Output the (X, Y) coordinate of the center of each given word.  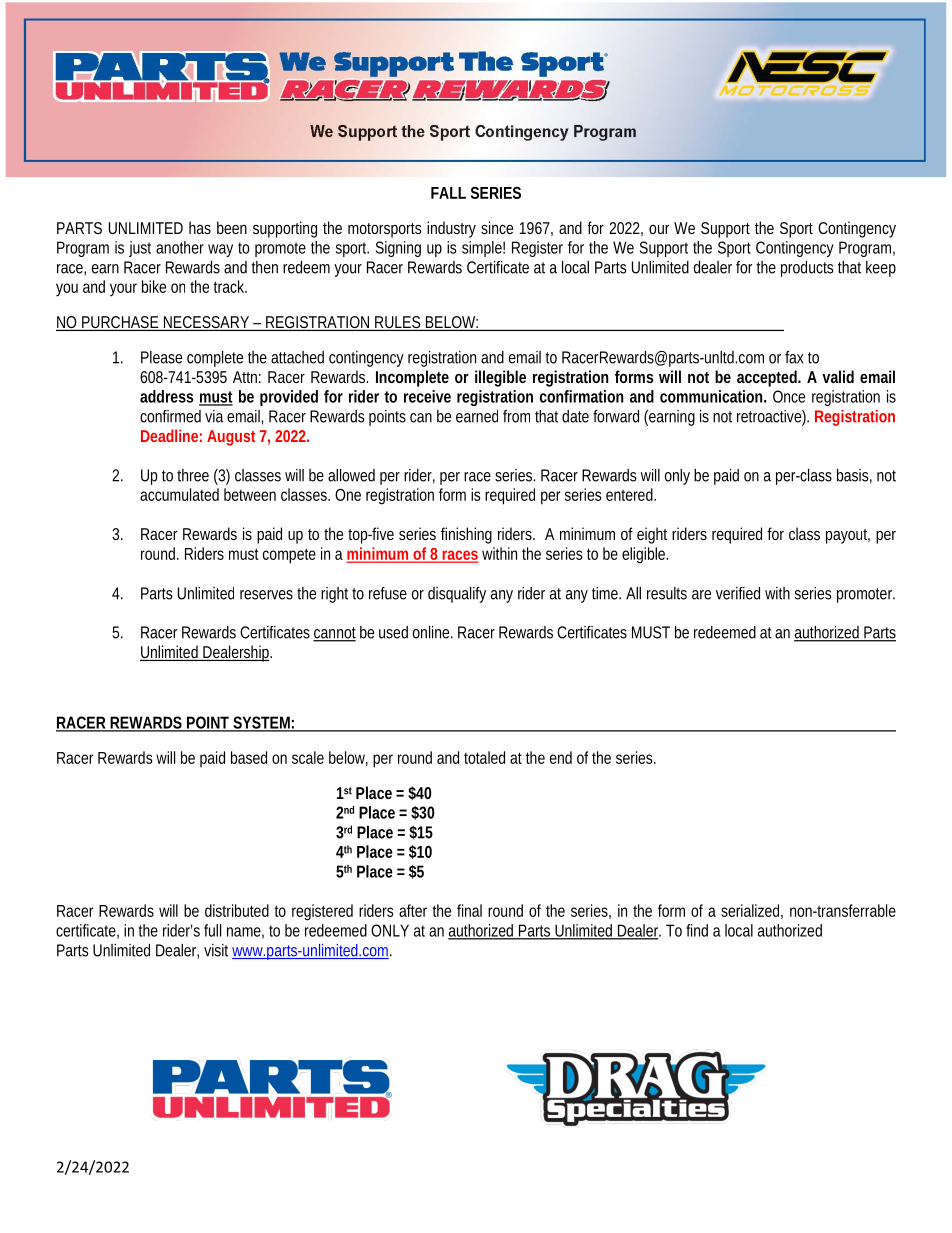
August (231, 438)
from (516, 416)
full (212, 930)
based (249, 757)
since (497, 227)
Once (789, 396)
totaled (484, 757)
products (807, 269)
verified (738, 593)
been (232, 227)
